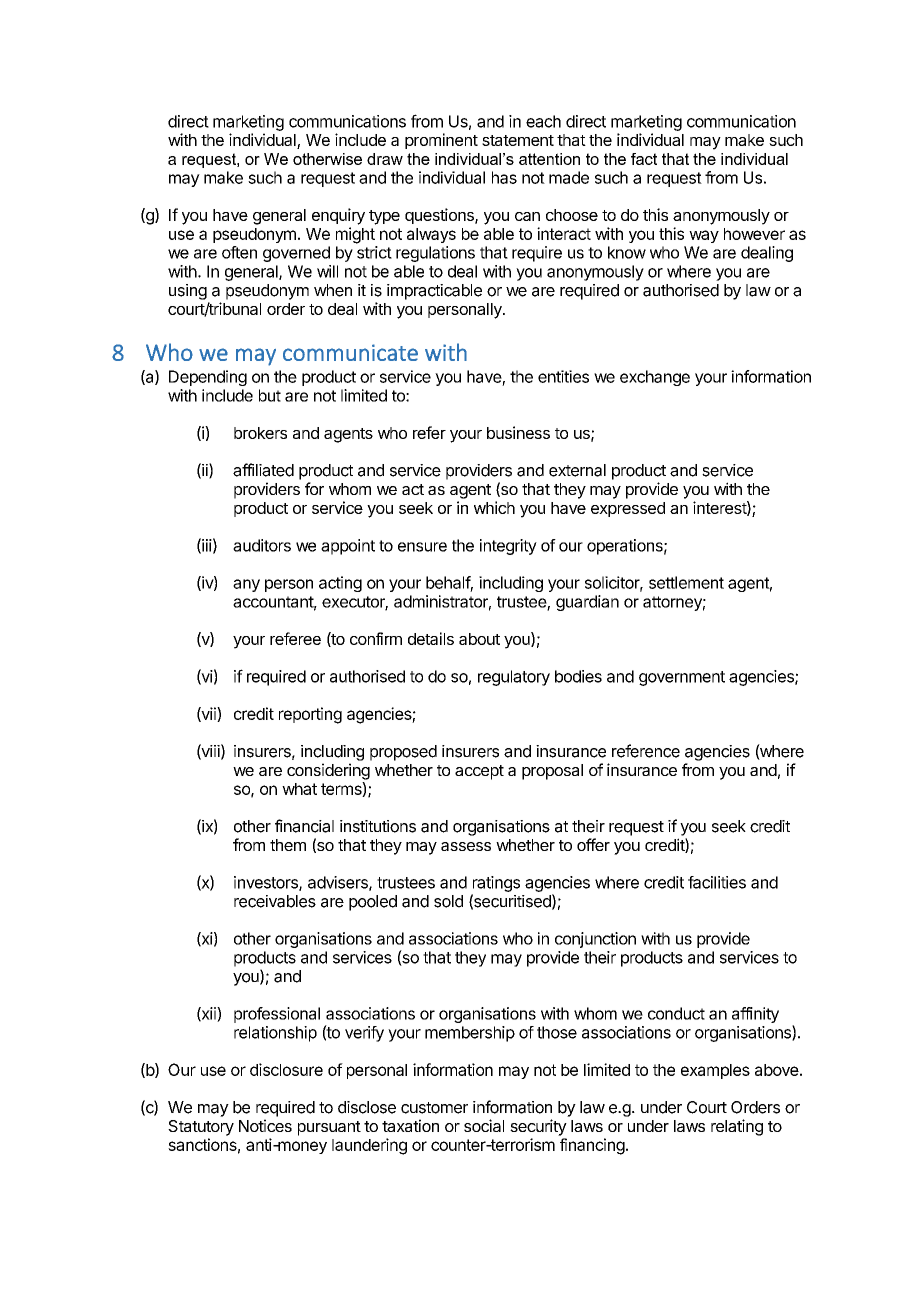 The width and height of the page is (924, 1309). What do you see at coordinates (479, 639) in the page?
I see `about` at bounding box center [479, 639].
